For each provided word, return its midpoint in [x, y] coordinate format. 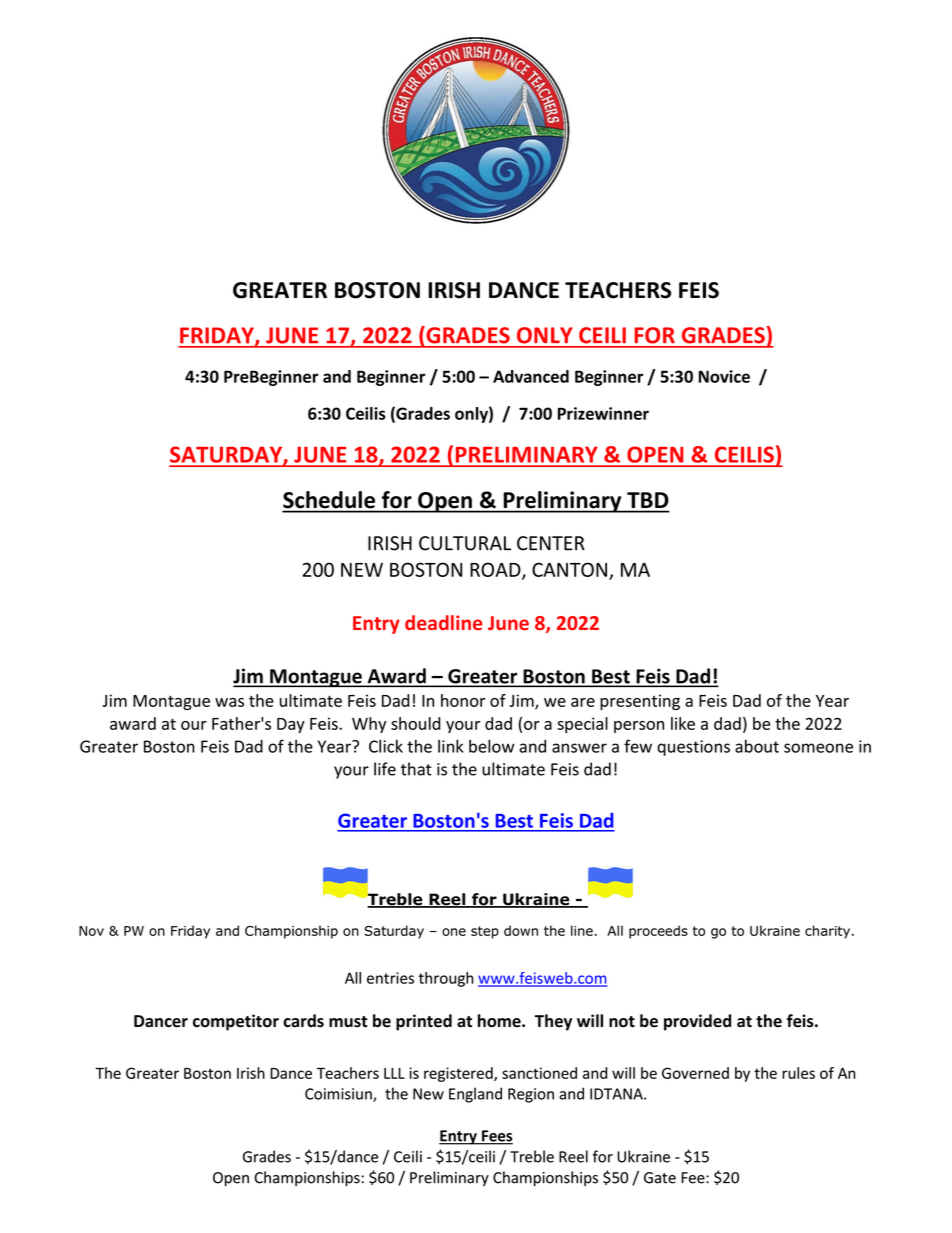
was [229, 702]
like [683, 723]
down [521, 930]
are [583, 702]
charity [829, 932]
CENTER [551, 543]
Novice [724, 376]
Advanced [531, 376]
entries [390, 978]
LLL [394, 1073]
